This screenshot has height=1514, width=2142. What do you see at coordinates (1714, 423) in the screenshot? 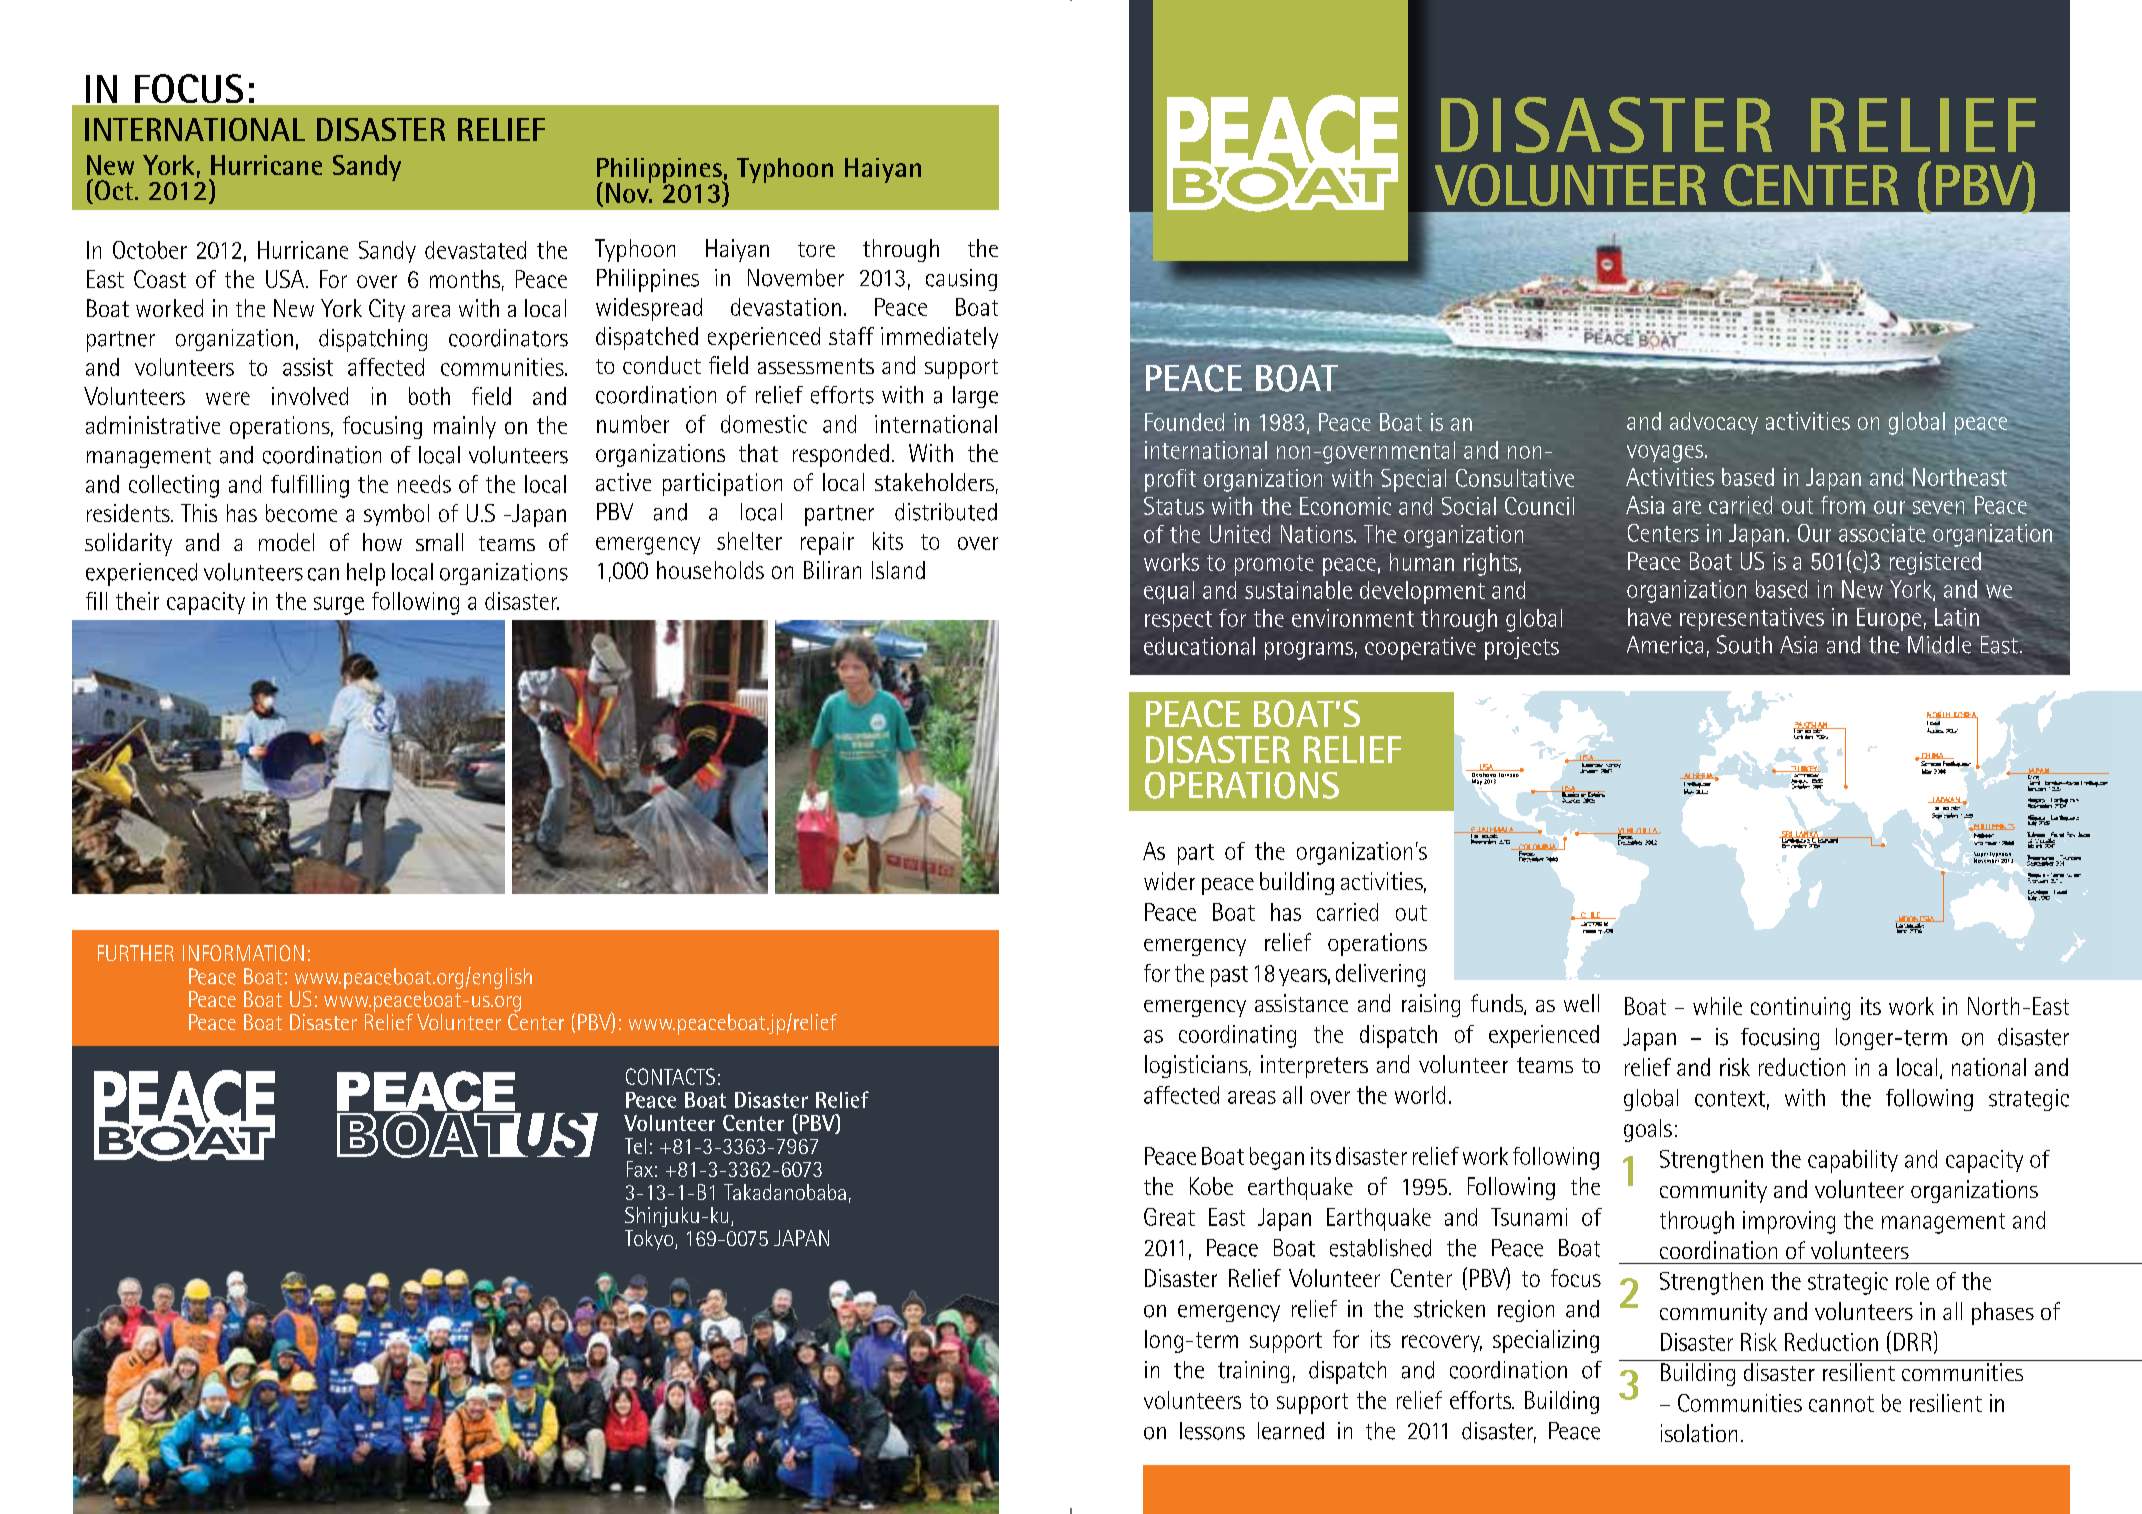
I see `advocacy` at bounding box center [1714, 423].
